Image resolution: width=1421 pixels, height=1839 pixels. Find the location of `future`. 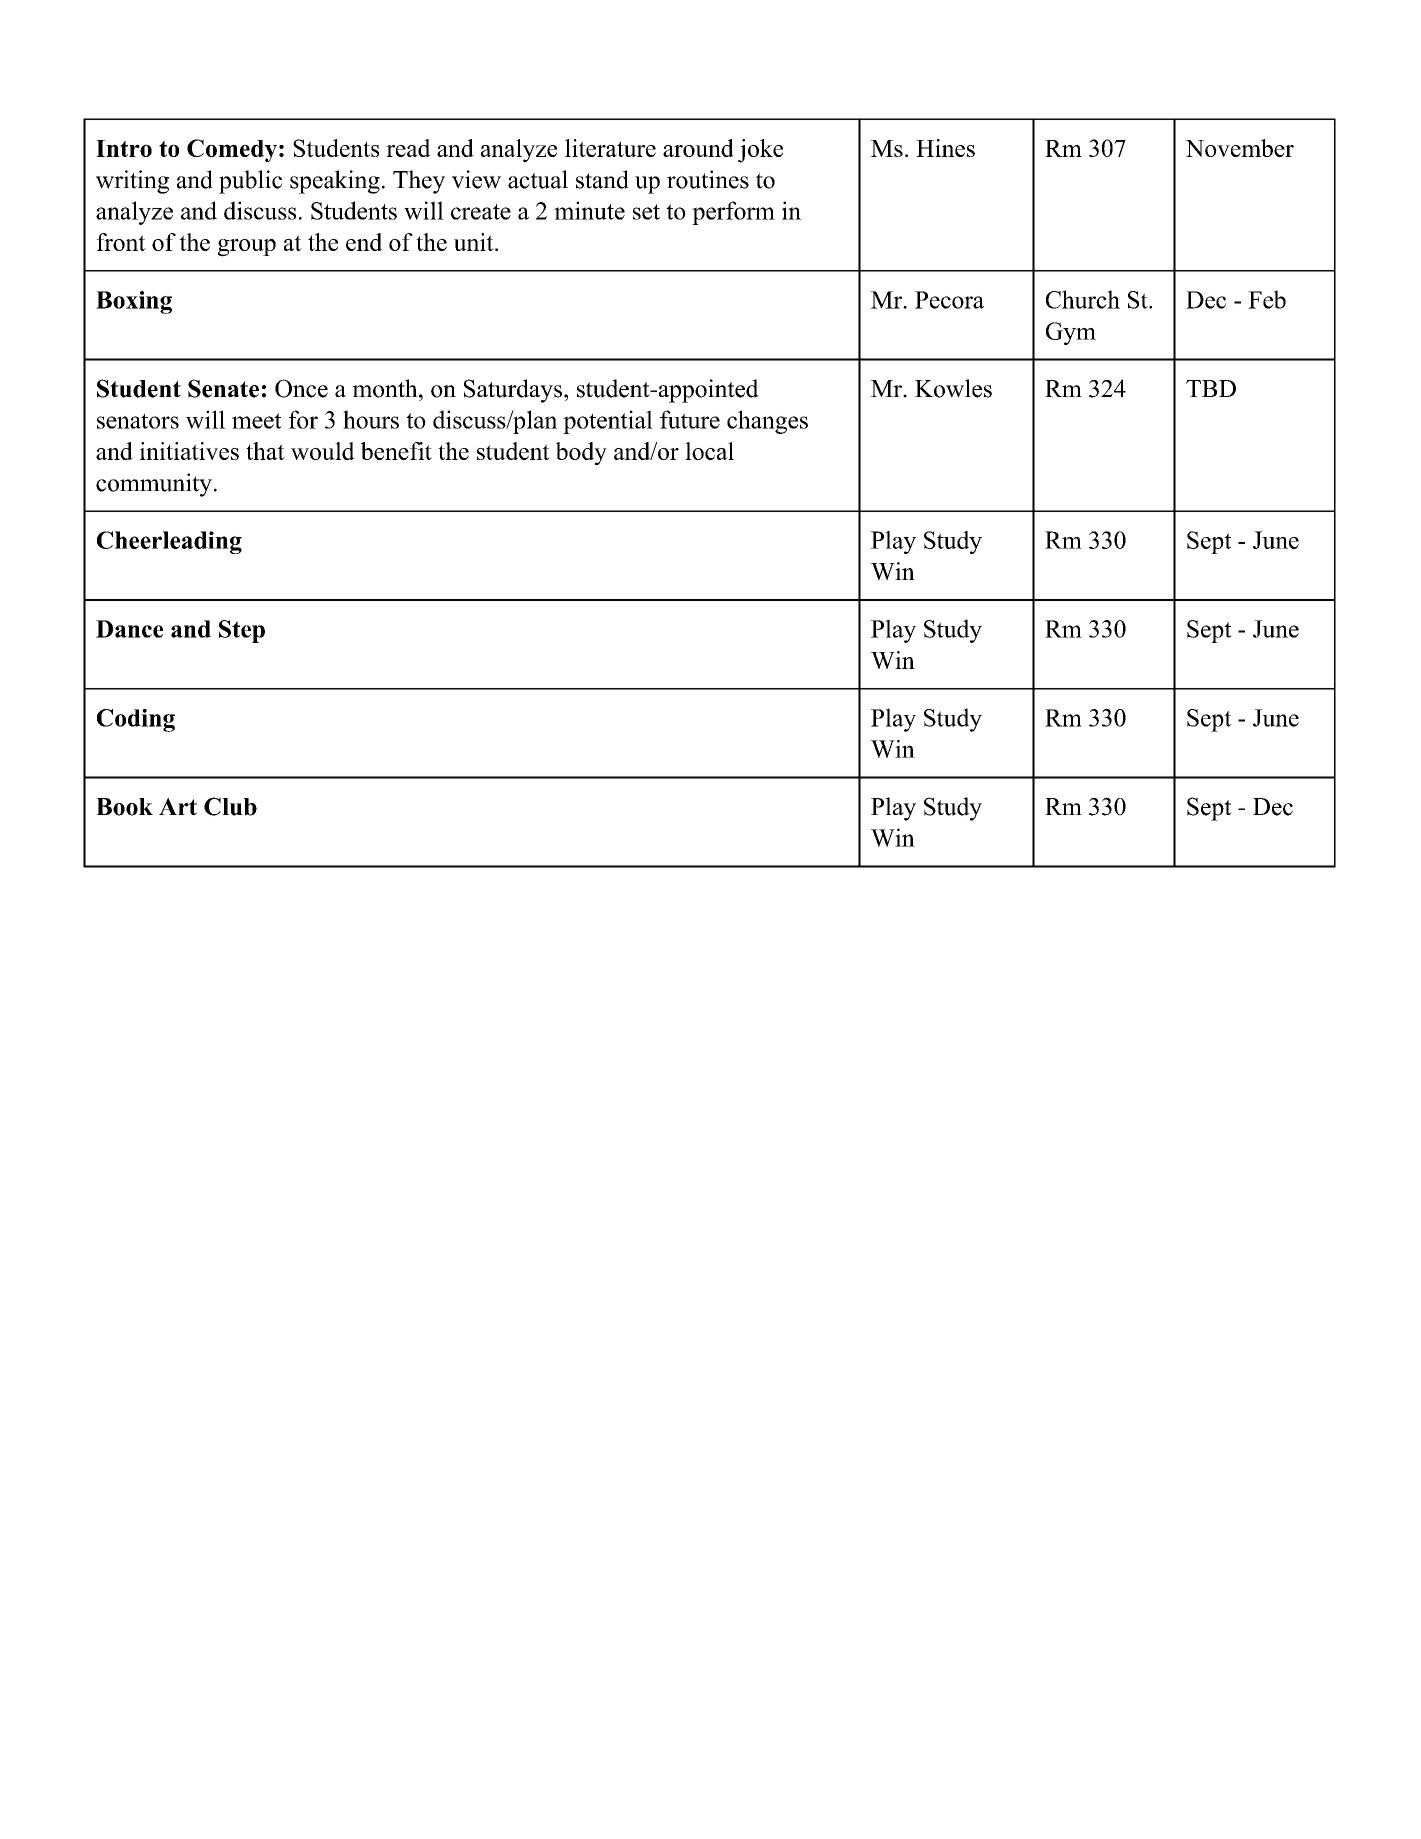

future is located at coordinates (690, 419).
